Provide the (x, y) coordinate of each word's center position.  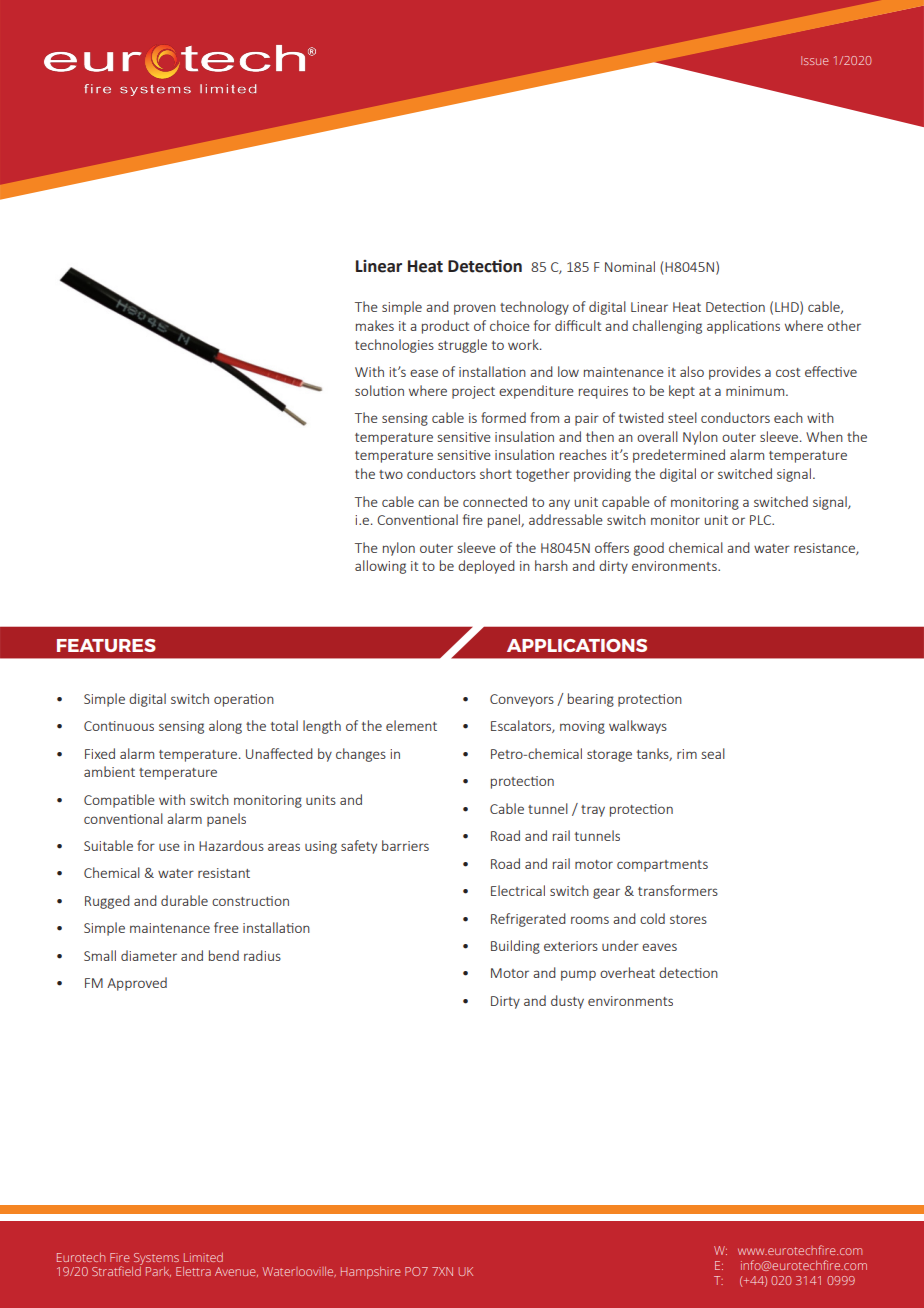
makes (375, 325)
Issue (814, 60)
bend (224, 955)
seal (713, 753)
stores (688, 919)
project (473, 392)
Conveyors (522, 700)
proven (475, 309)
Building (515, 947)
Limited (203, 1257)
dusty (567, 1002)
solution (379, 390)
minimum (756, 391)
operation (244, 700)
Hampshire (370, 1273)
